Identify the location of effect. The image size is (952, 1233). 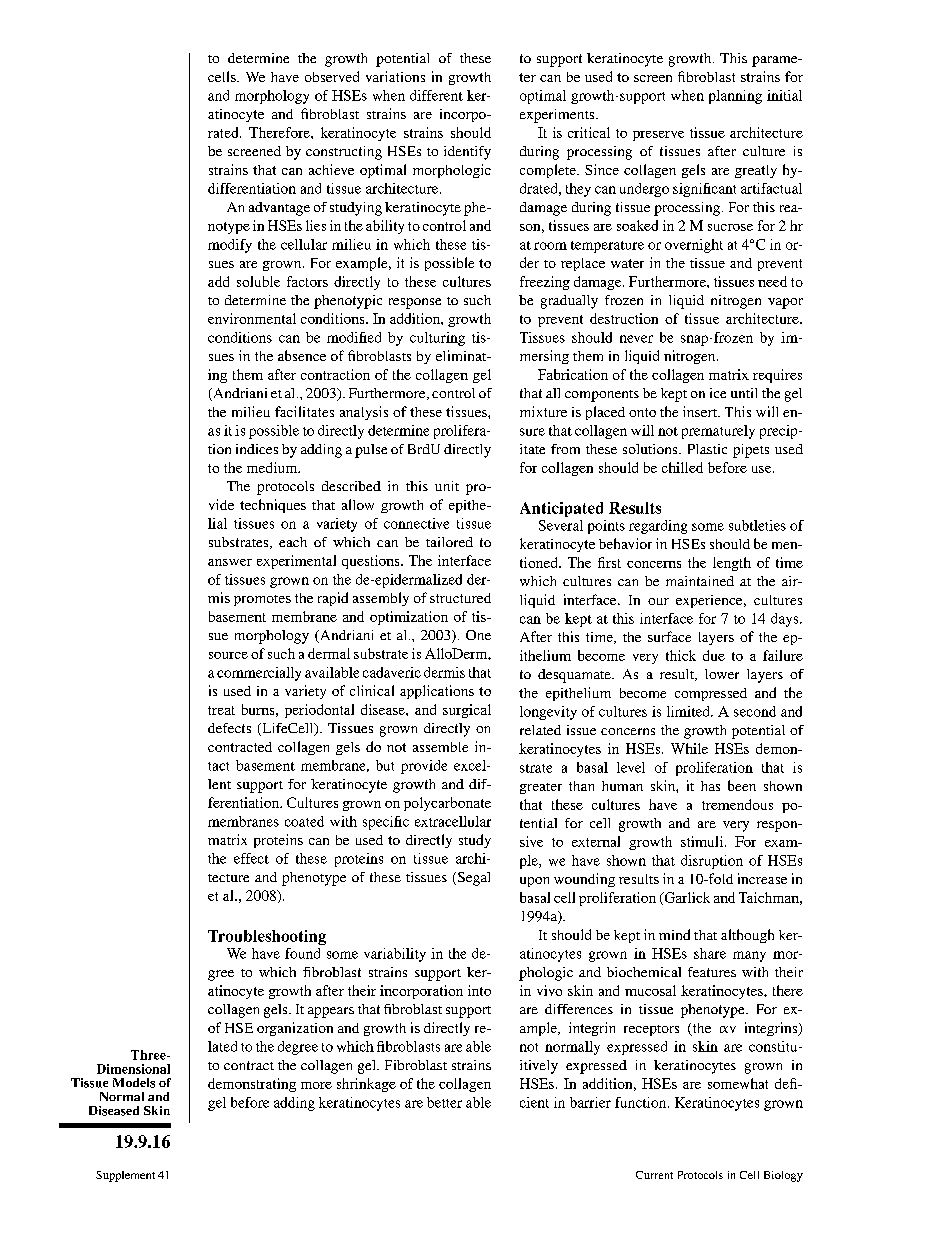
(251, 858).
